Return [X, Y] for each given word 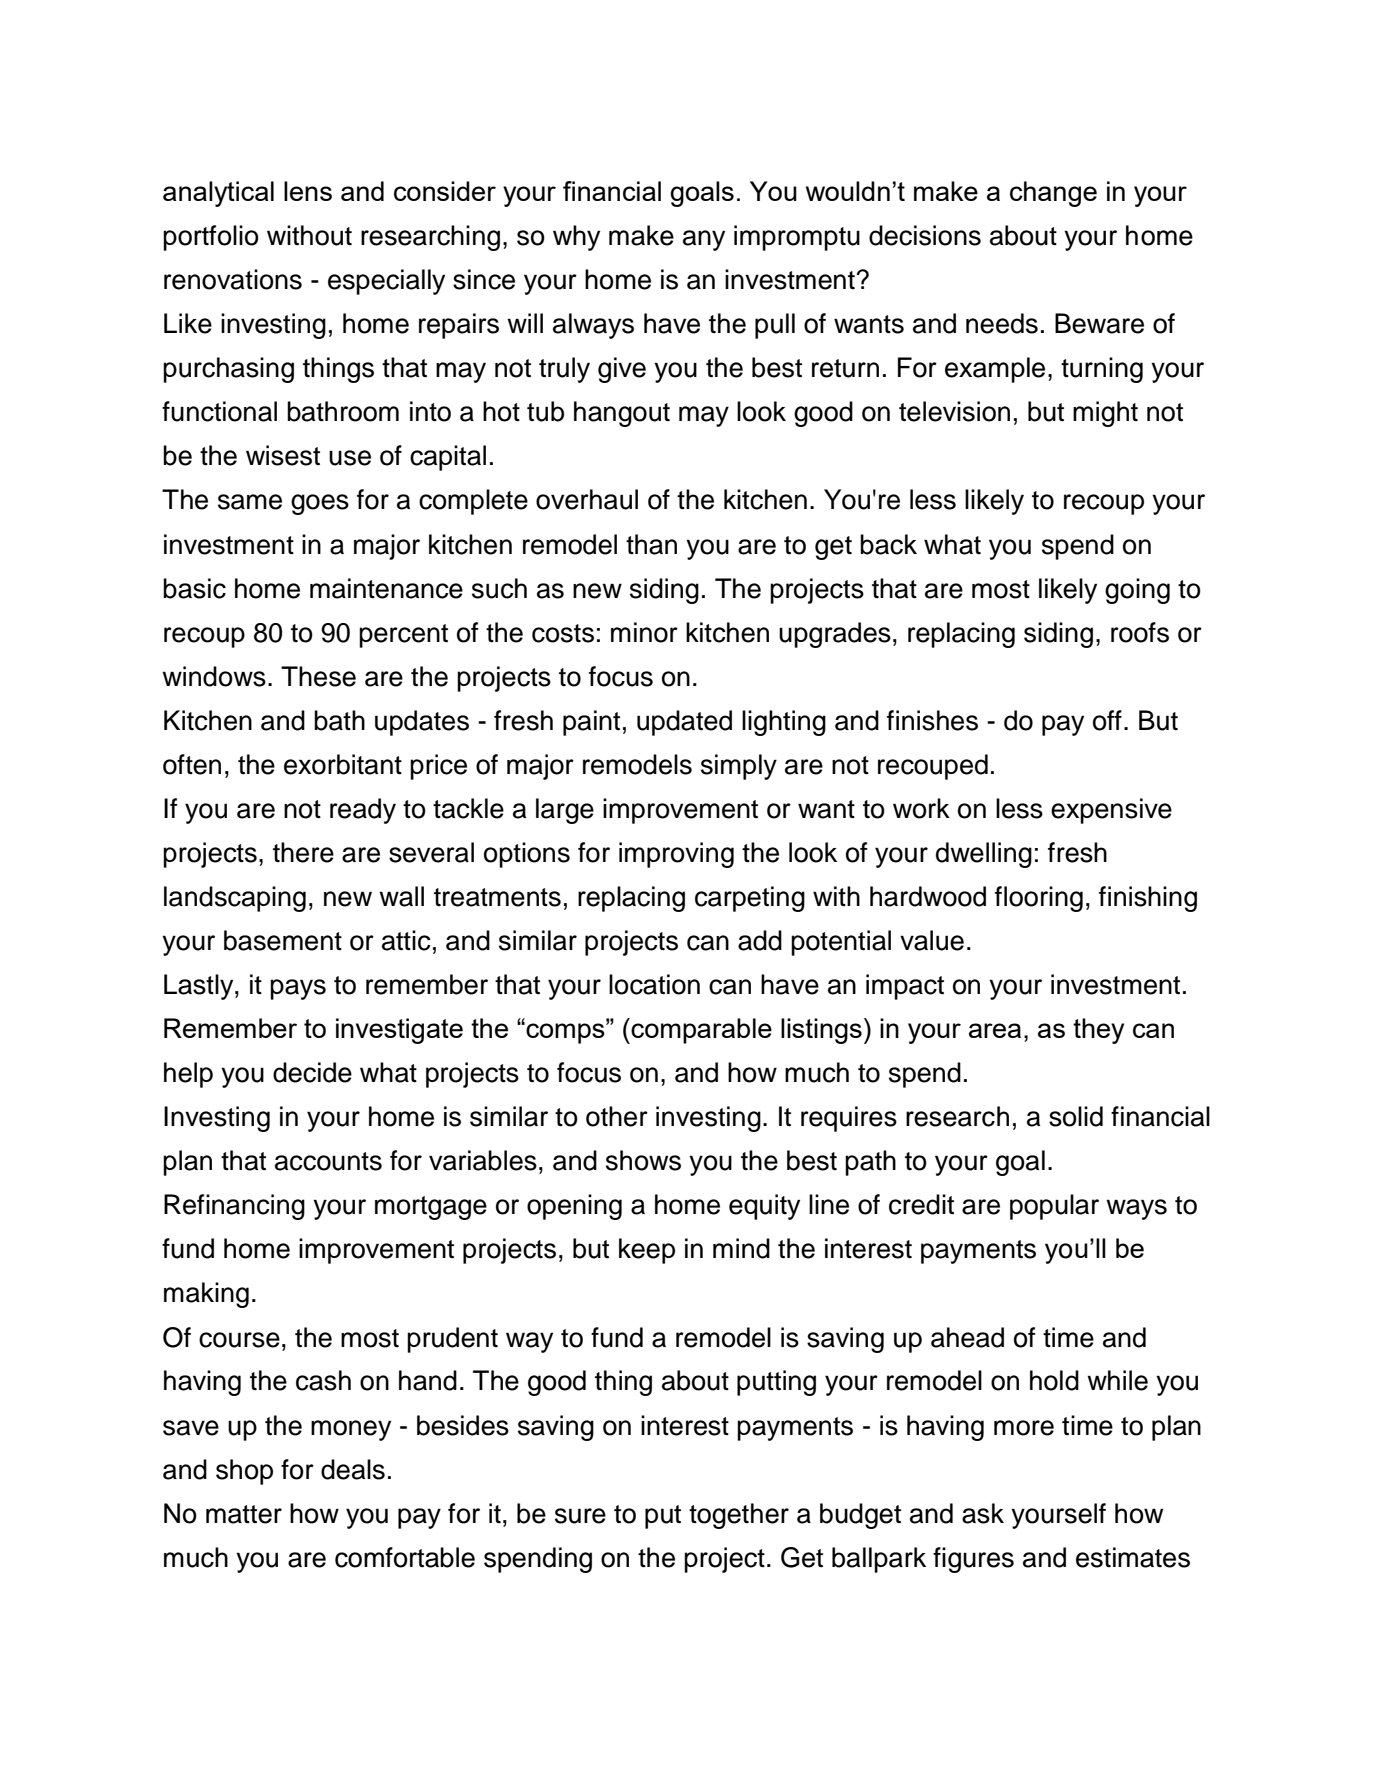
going [1137, 591]
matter [244, 1514]
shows [643, 1160]
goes [320, 504]
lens [308, 191]
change [1053, 194]
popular [1054, 1207]
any [704, 240]
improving [676, 855]
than [651, 544]
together [739, 1516]
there [303, 852]
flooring [1039, 899]
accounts [328, 1161]
